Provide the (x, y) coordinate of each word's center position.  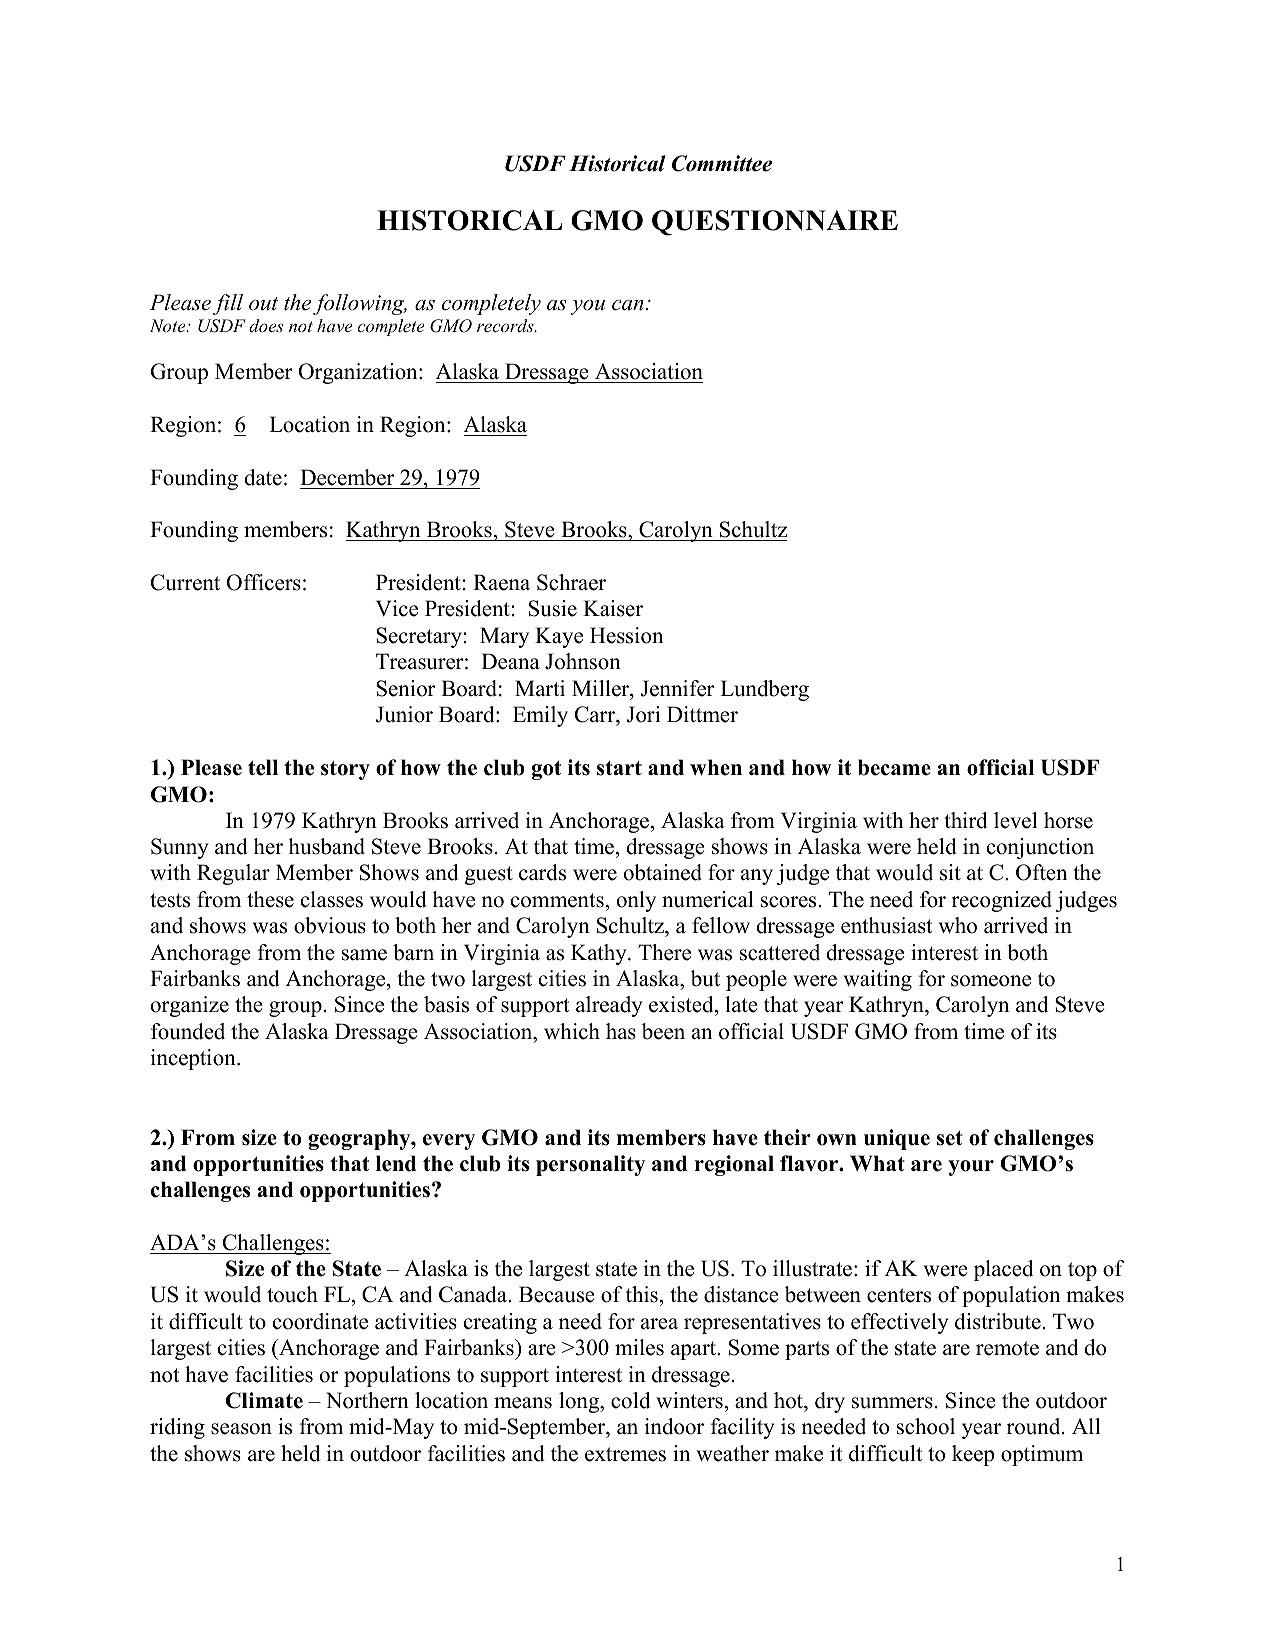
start (619, 768)
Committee (722, 163)
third (965, 820)
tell (263, 767)
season (241, 1429)
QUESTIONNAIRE (775, 223)
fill (228, 304)
